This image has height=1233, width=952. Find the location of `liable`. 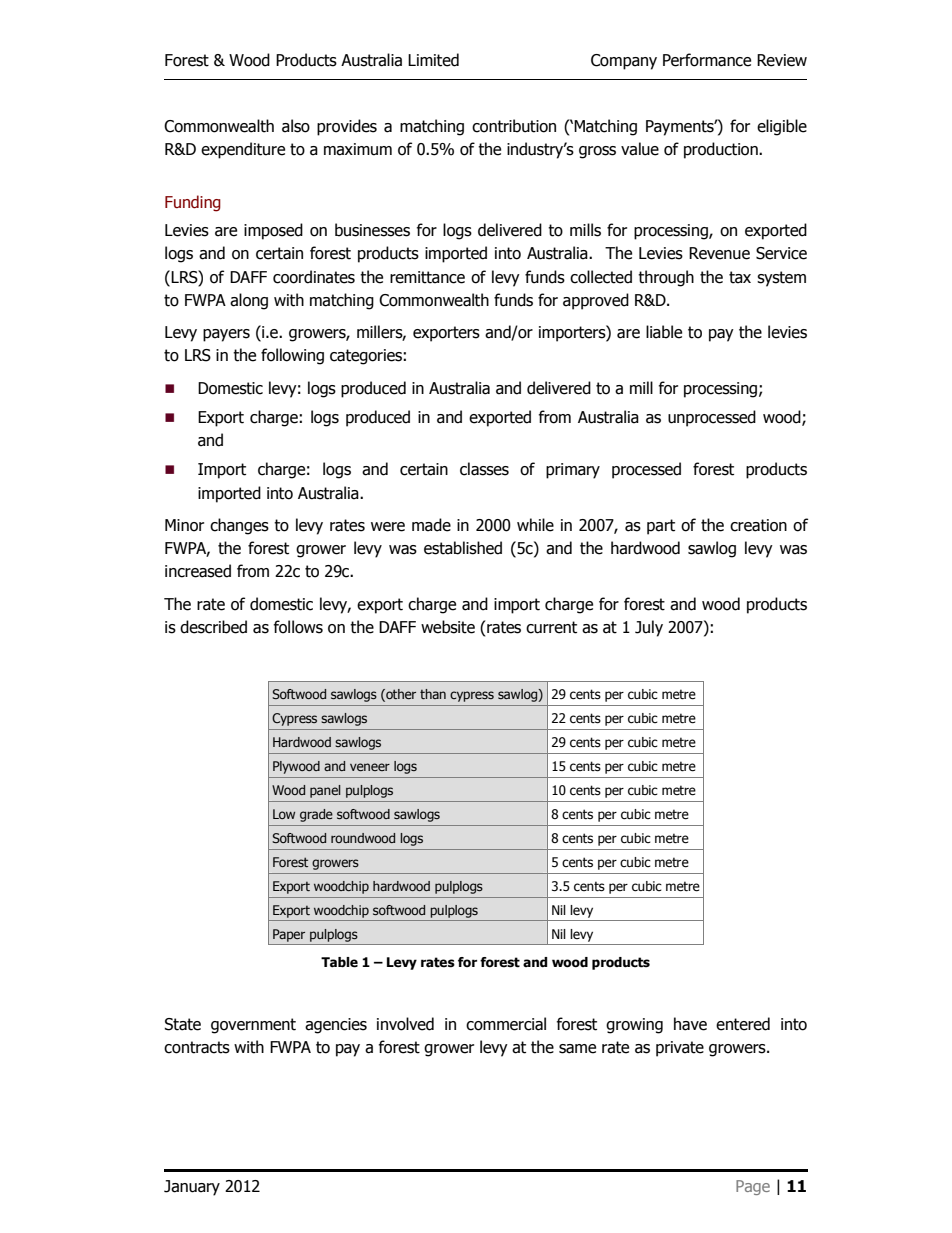

liable is located at coordinates (664, 332).
